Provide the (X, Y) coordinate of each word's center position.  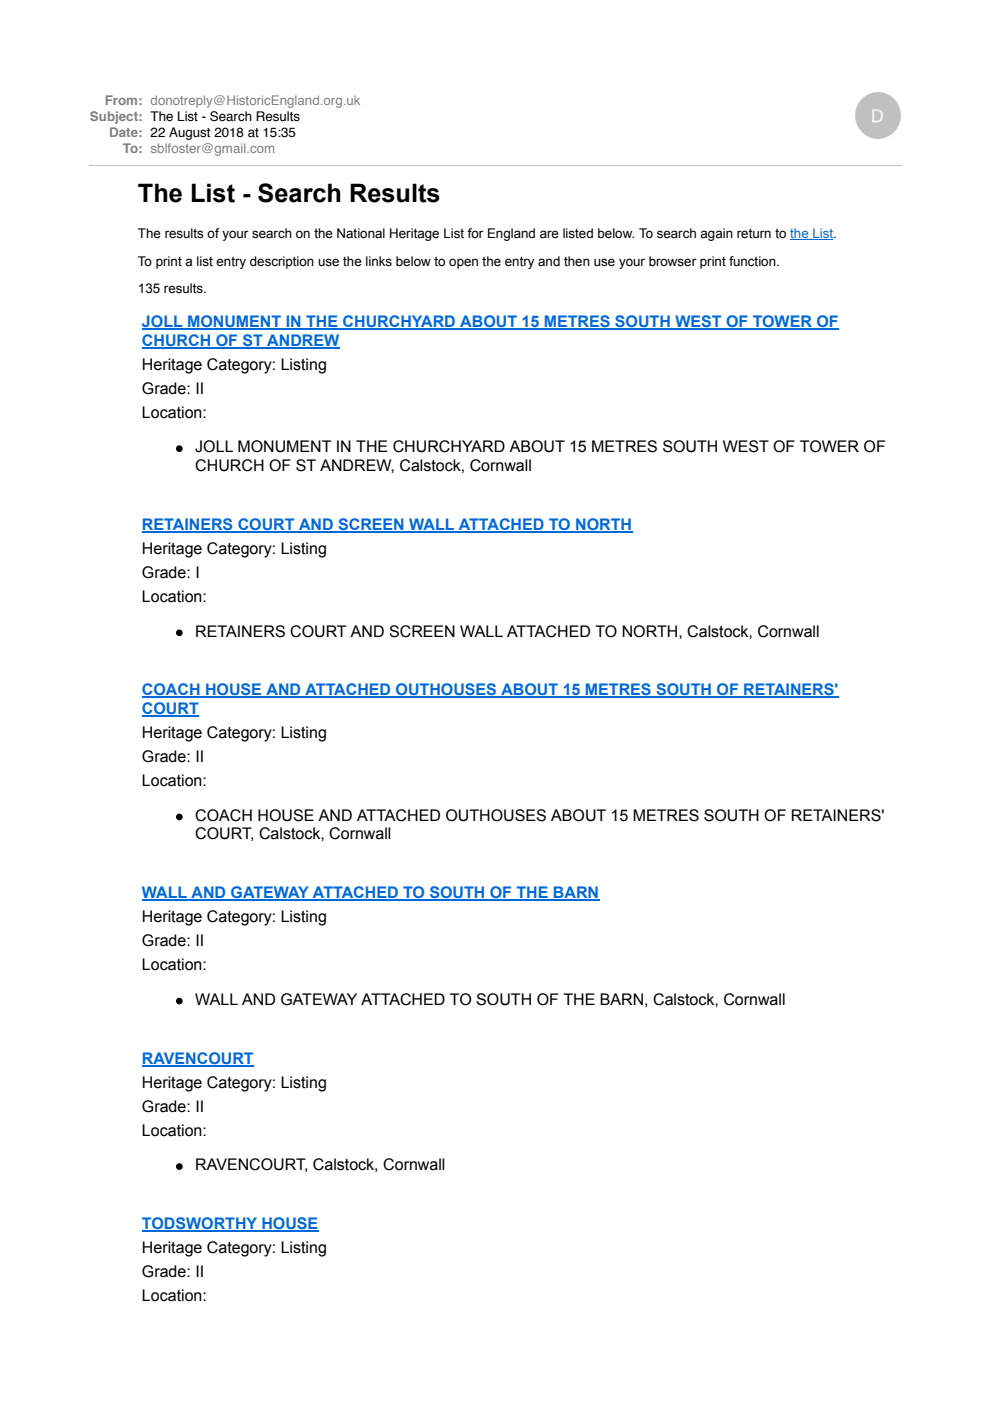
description (282, 262)
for (475, 233)
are (549, 234)
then (577, 261)
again (716, 234)
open (463, 263)
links (379, 261)
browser (673, 261)
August (189, 133)
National (361, 233)
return (754, 234)
